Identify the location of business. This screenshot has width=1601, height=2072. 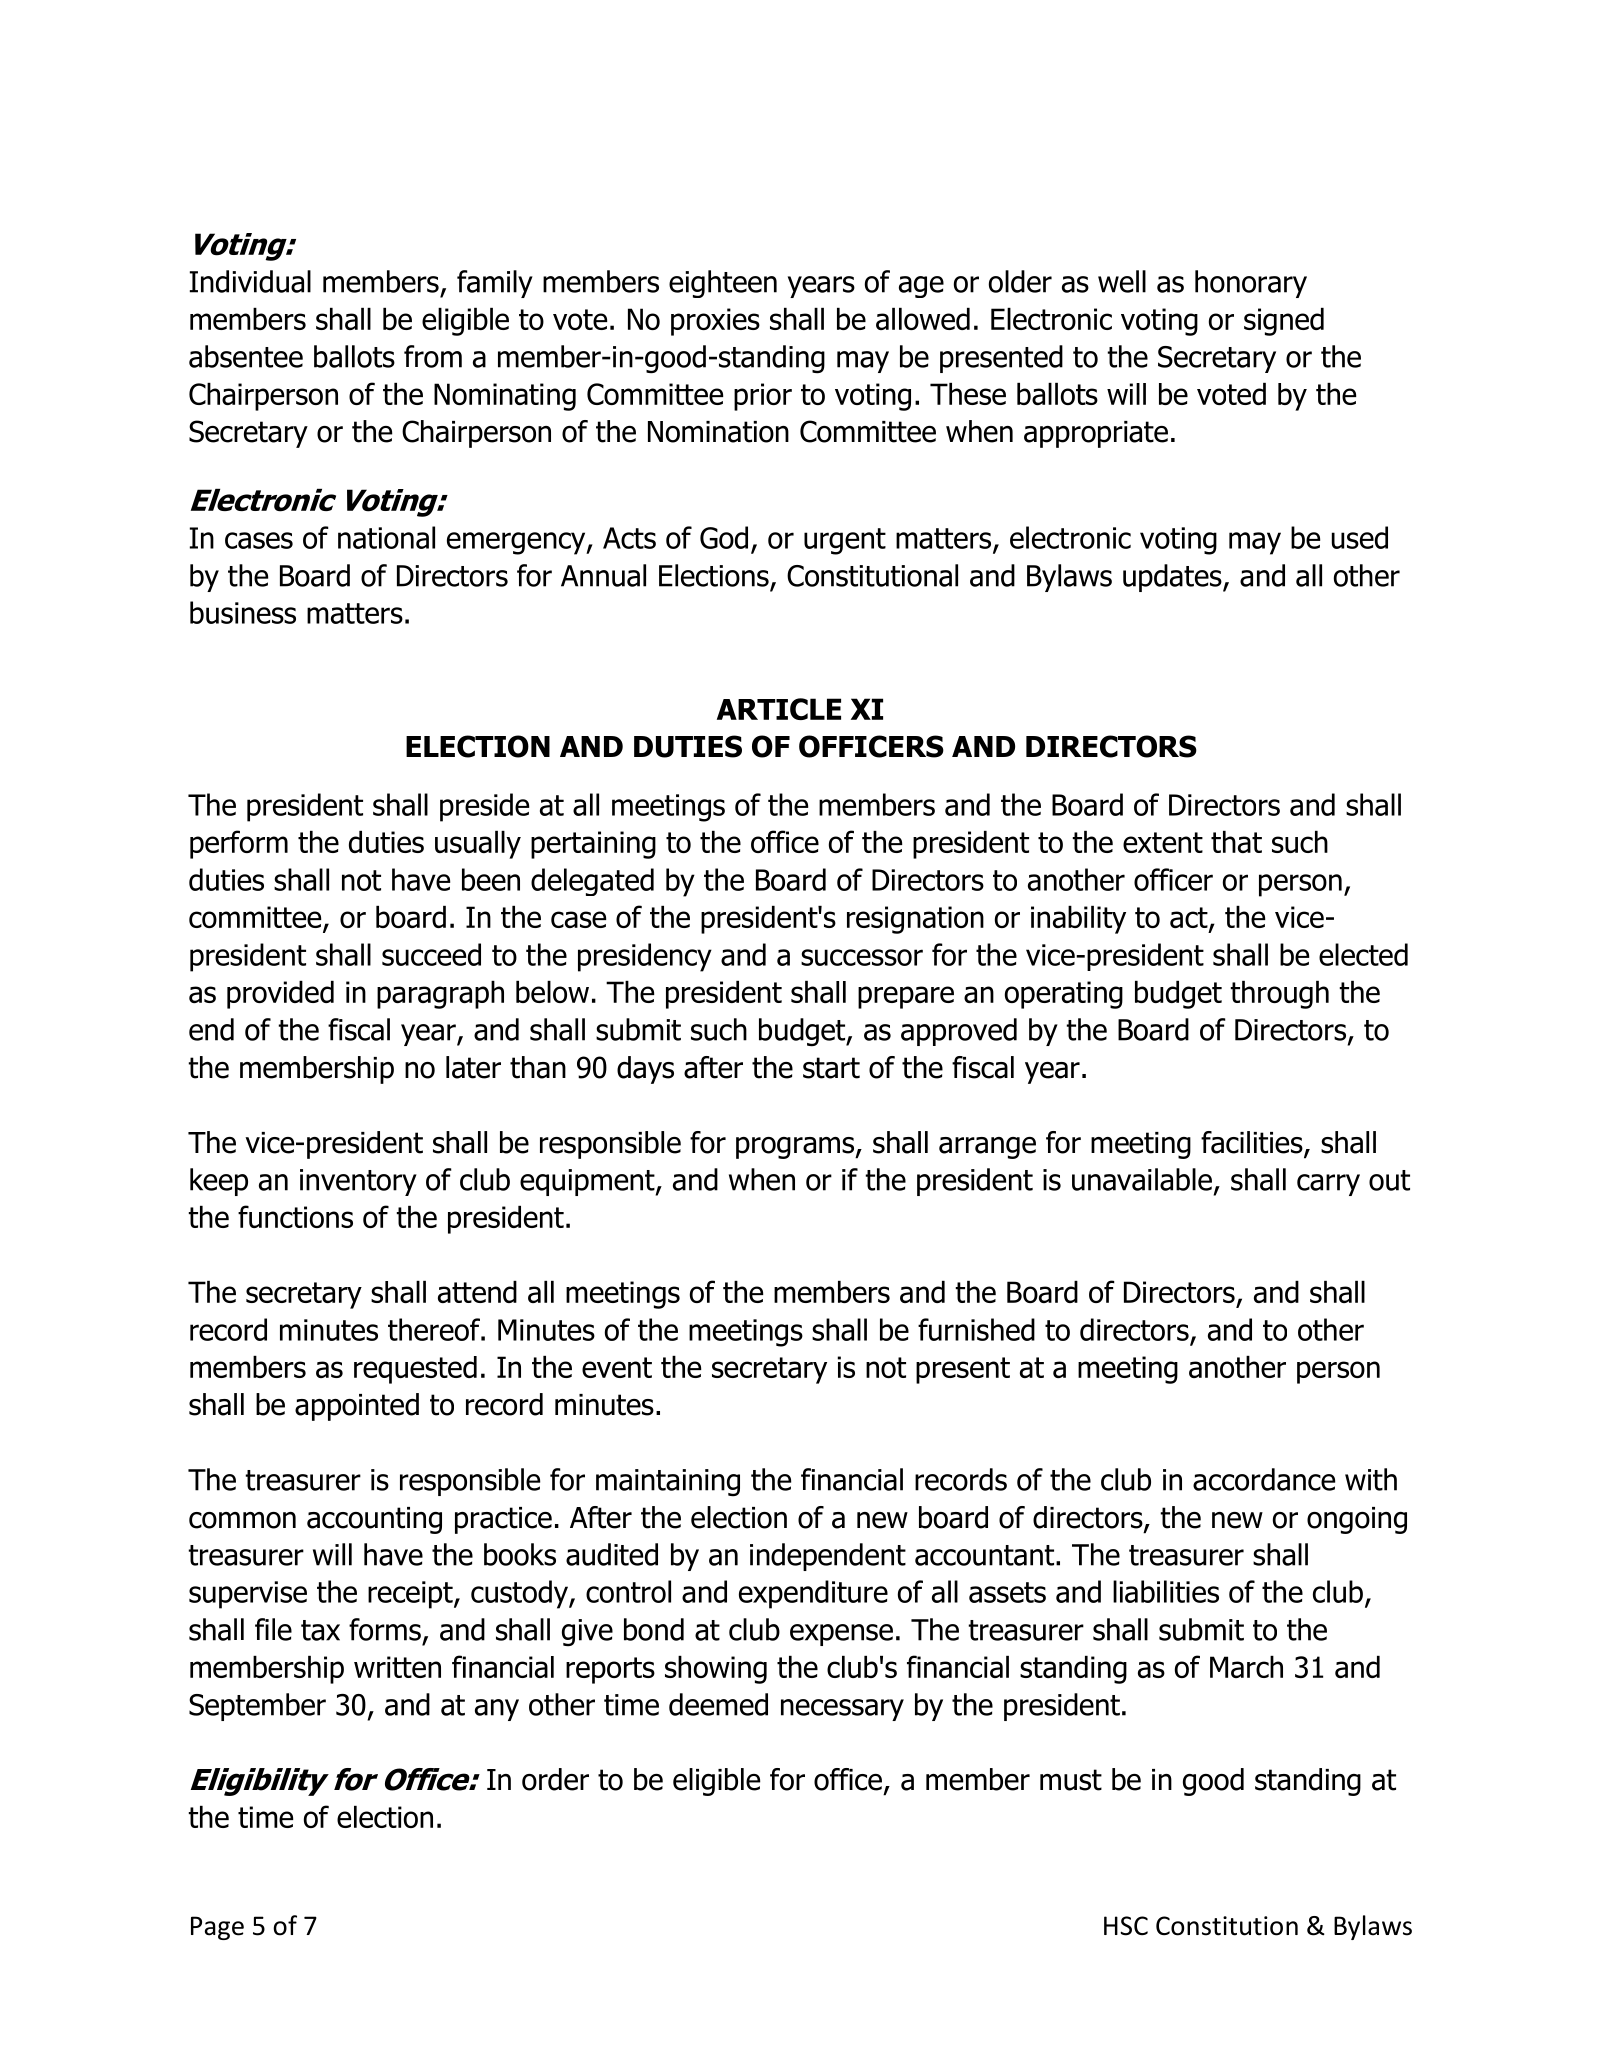
(243, 612).
